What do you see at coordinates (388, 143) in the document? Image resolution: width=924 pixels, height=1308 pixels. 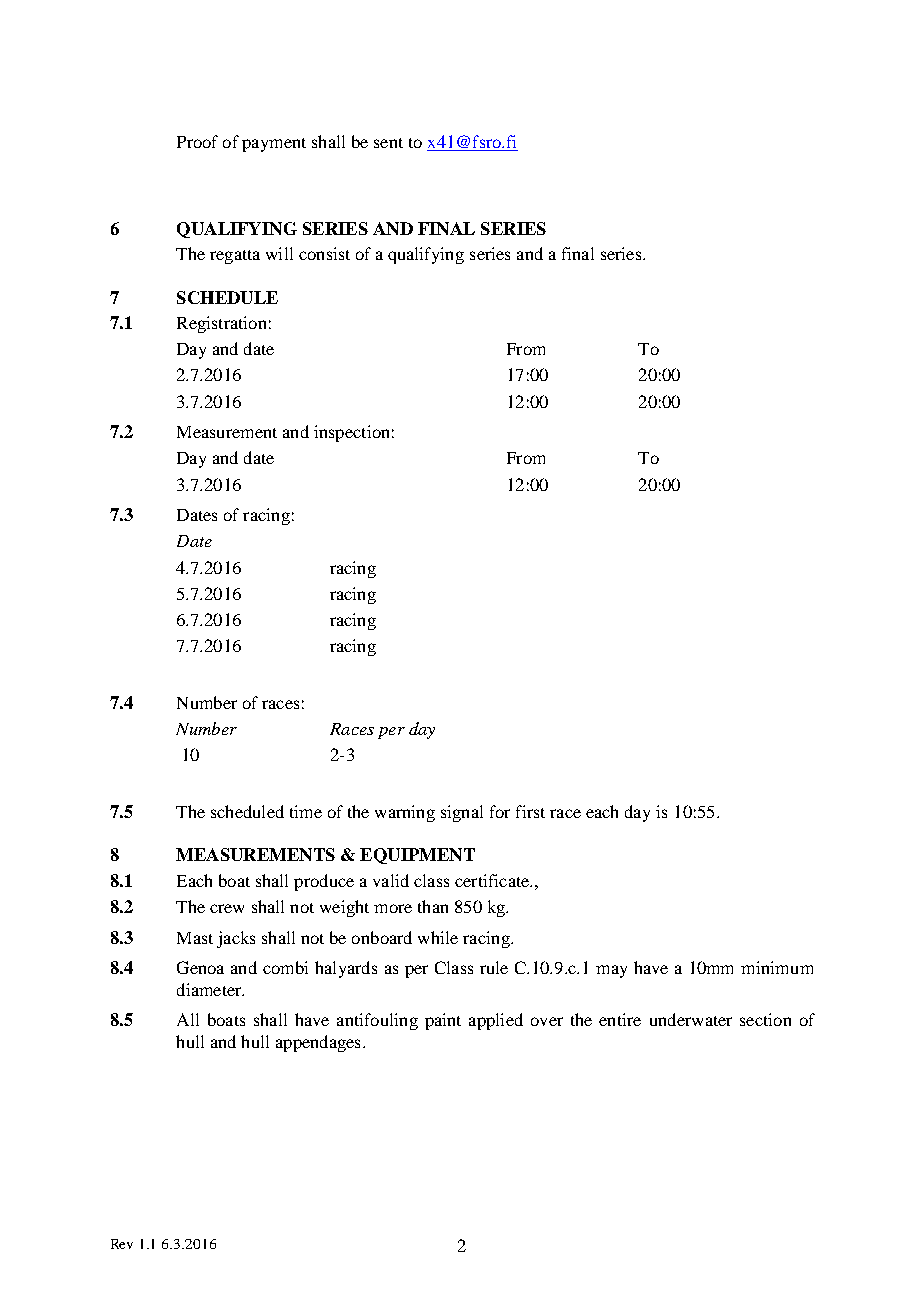 I see `sent` at bounding box center [388, 143].
